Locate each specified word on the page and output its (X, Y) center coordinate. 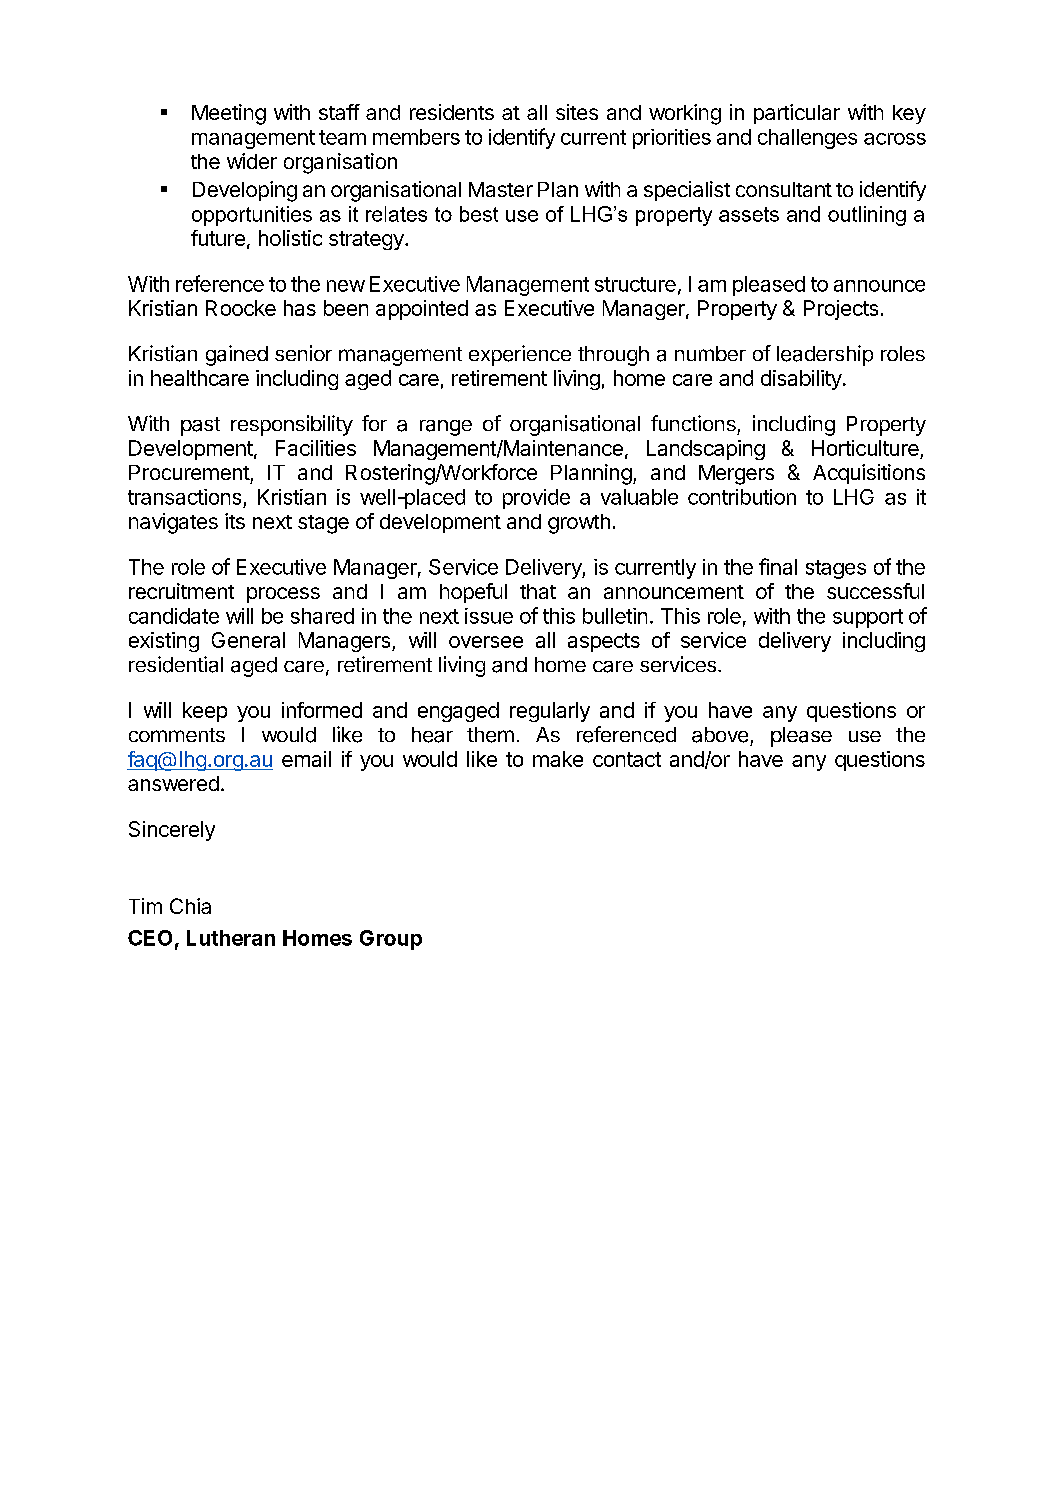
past (200, 426)
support (868, 618)
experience (520, 355)
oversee (486, 642)
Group (391, 940)
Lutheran (231, 938)
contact (627, 759)
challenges (807, 139)
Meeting (229, 114)
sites (577, 112)
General (248, 640)
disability (801, 380)
